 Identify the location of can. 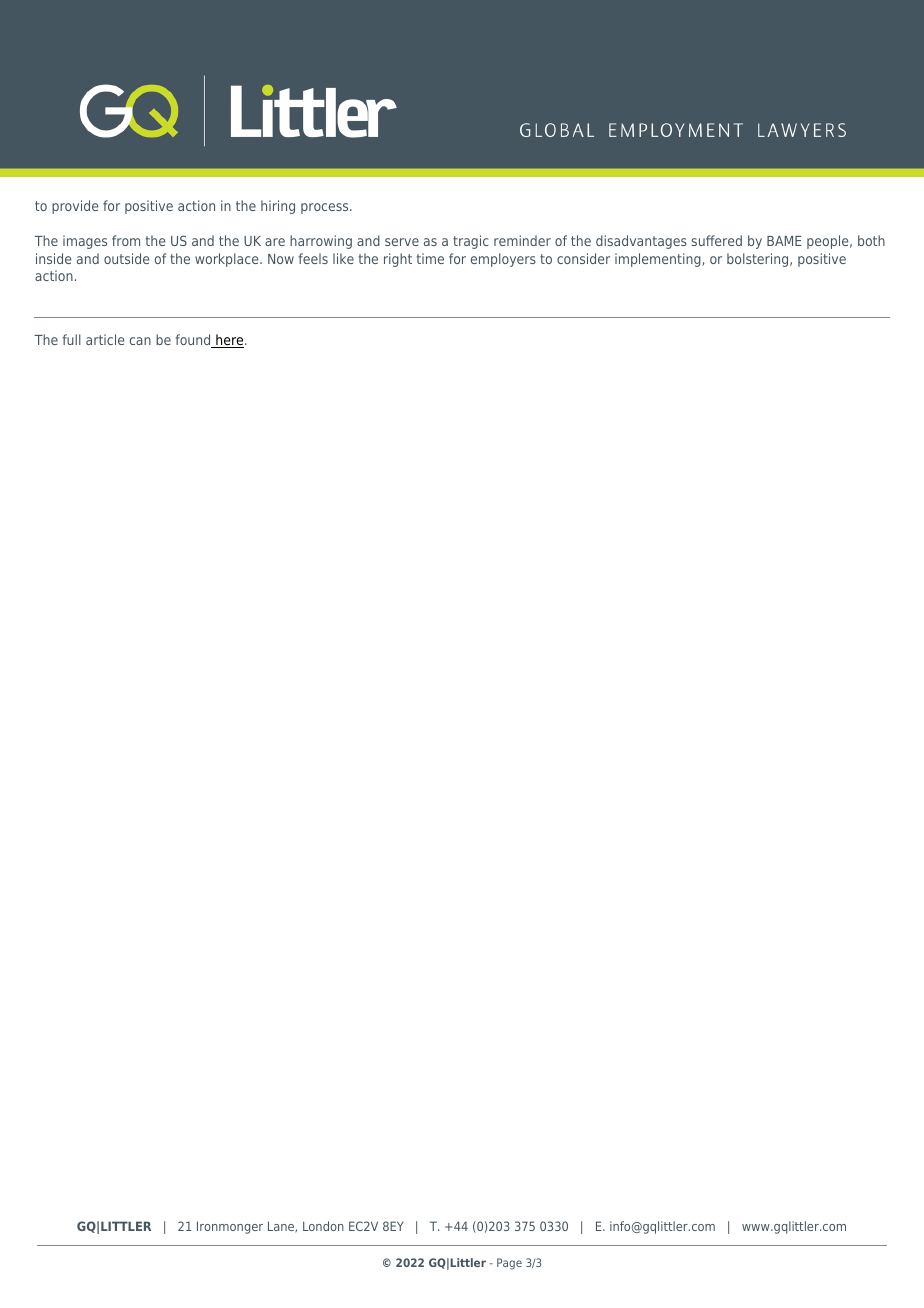
(140, 341).
